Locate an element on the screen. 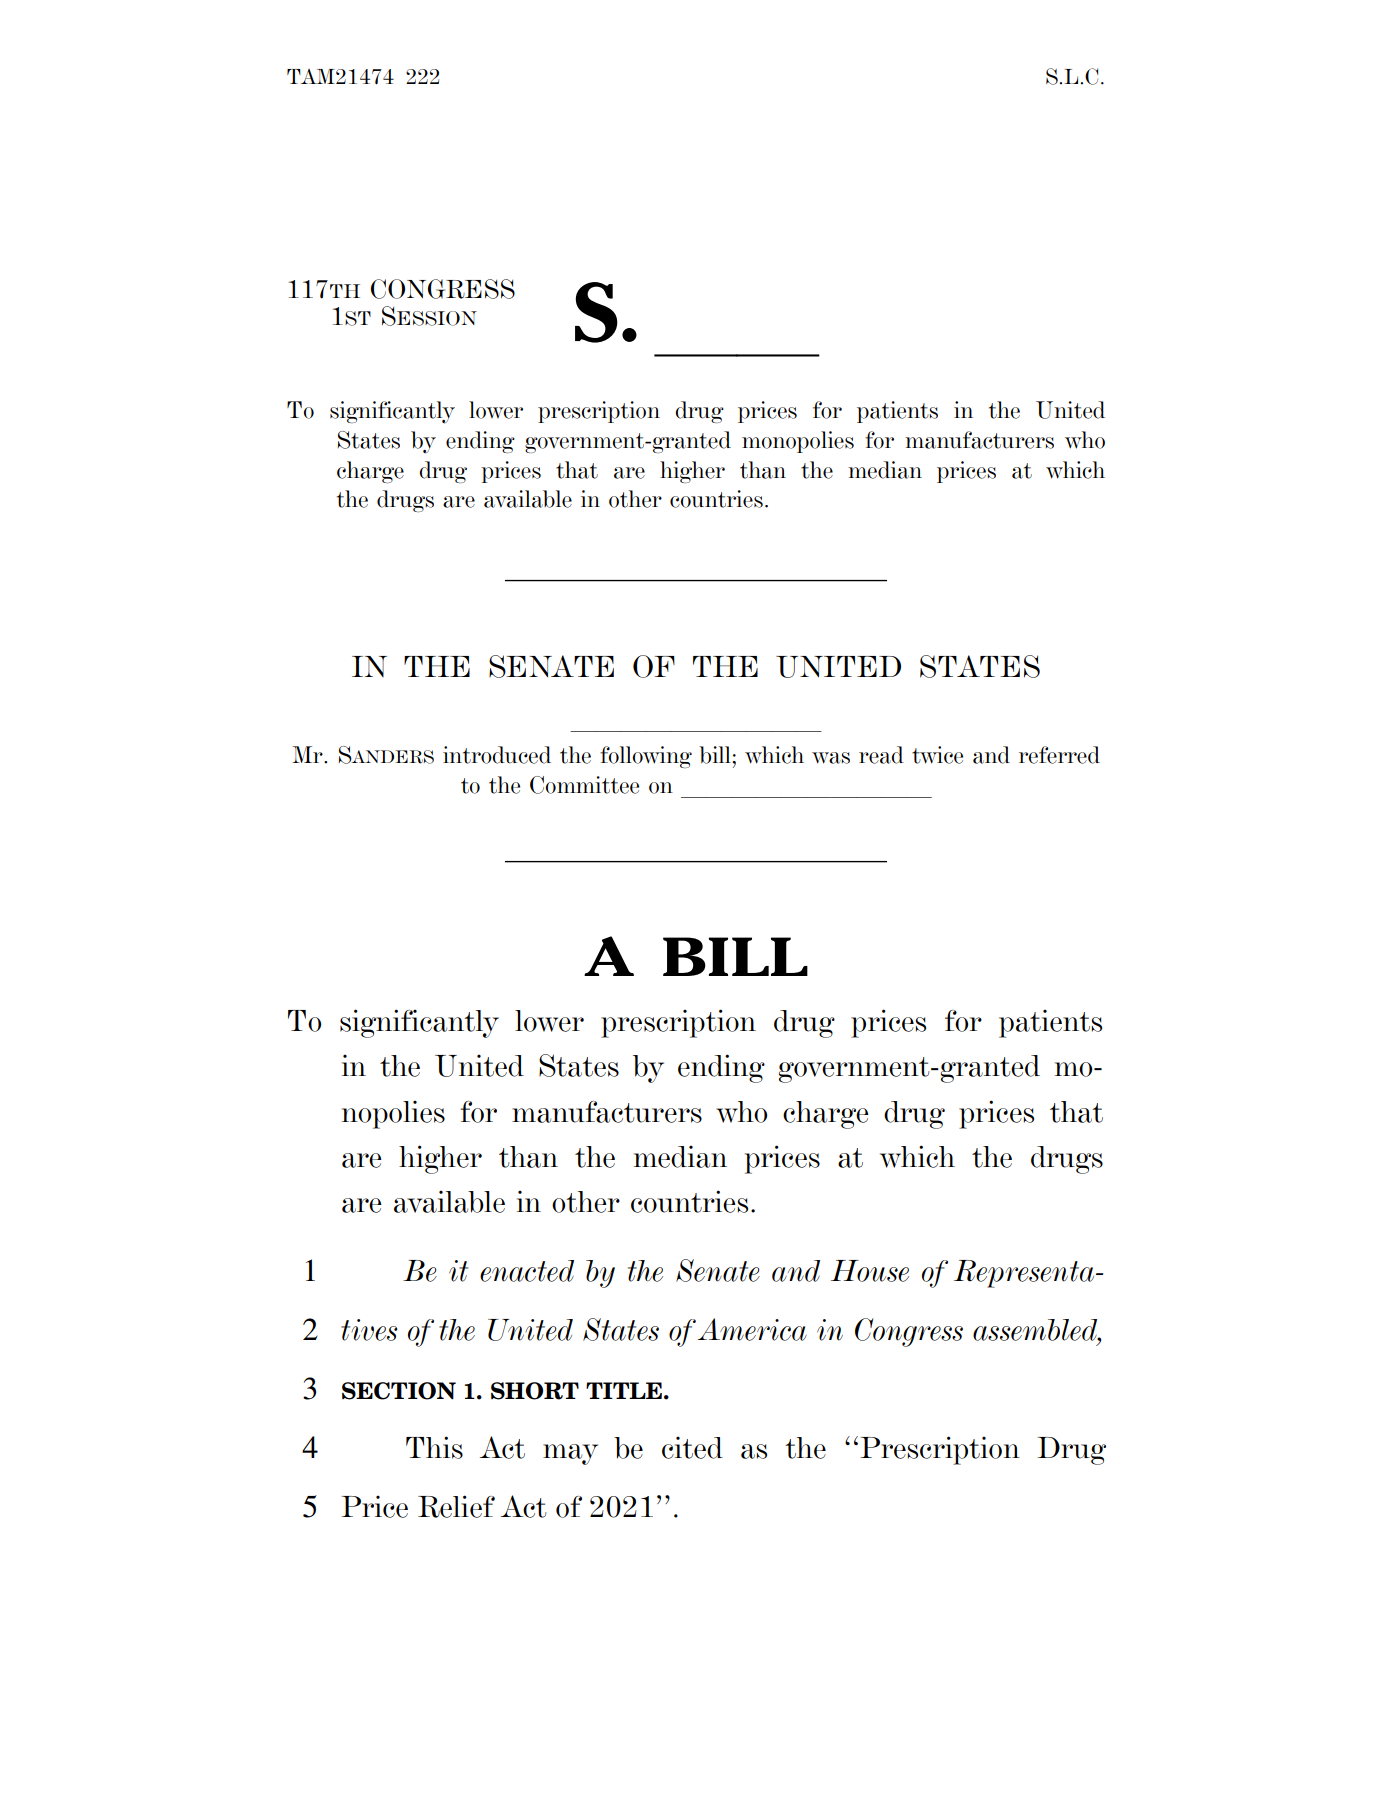  House is located at coordinates (870, 1271).
